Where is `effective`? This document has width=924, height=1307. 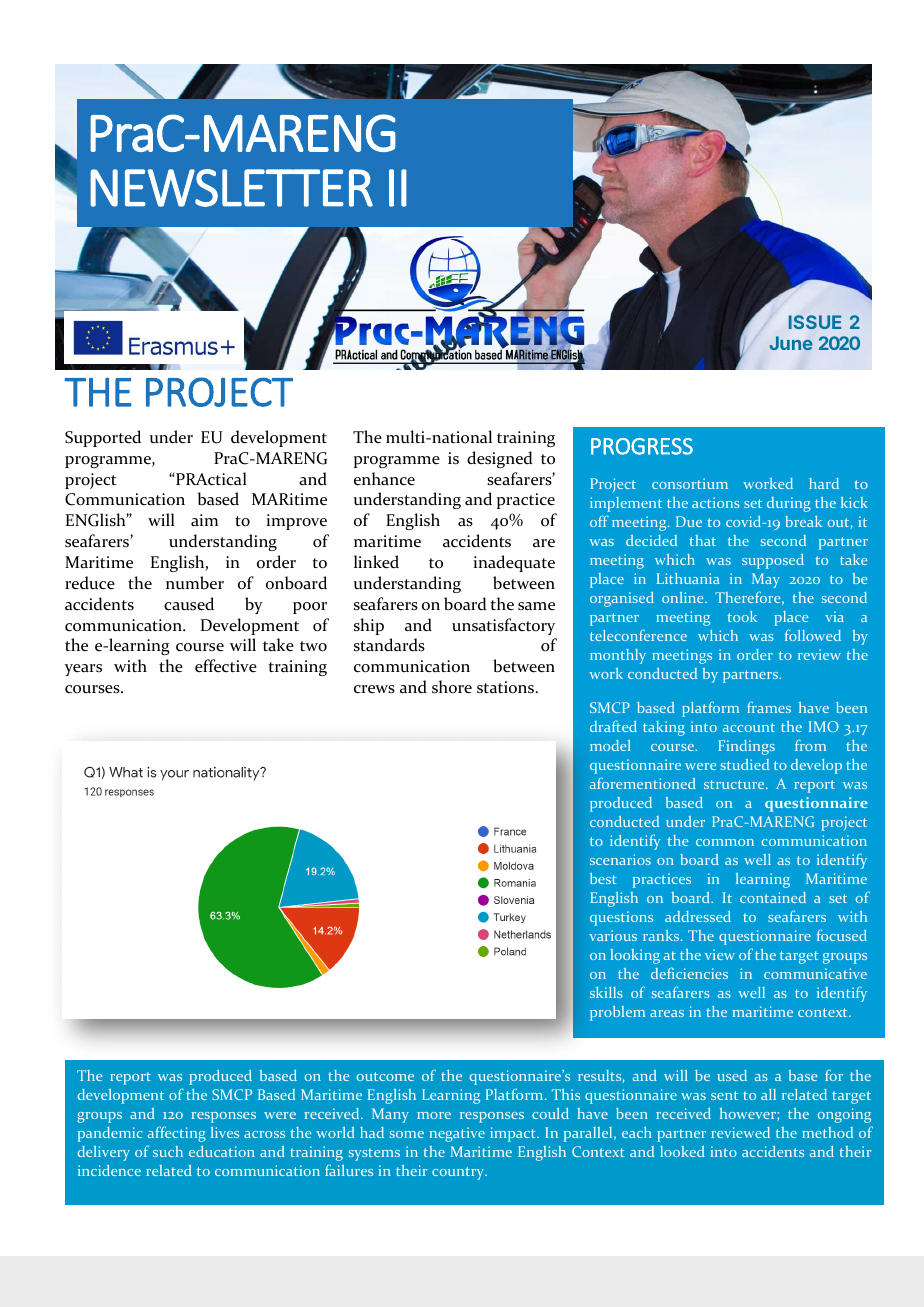
effective is located at coordinates (226, 666).
